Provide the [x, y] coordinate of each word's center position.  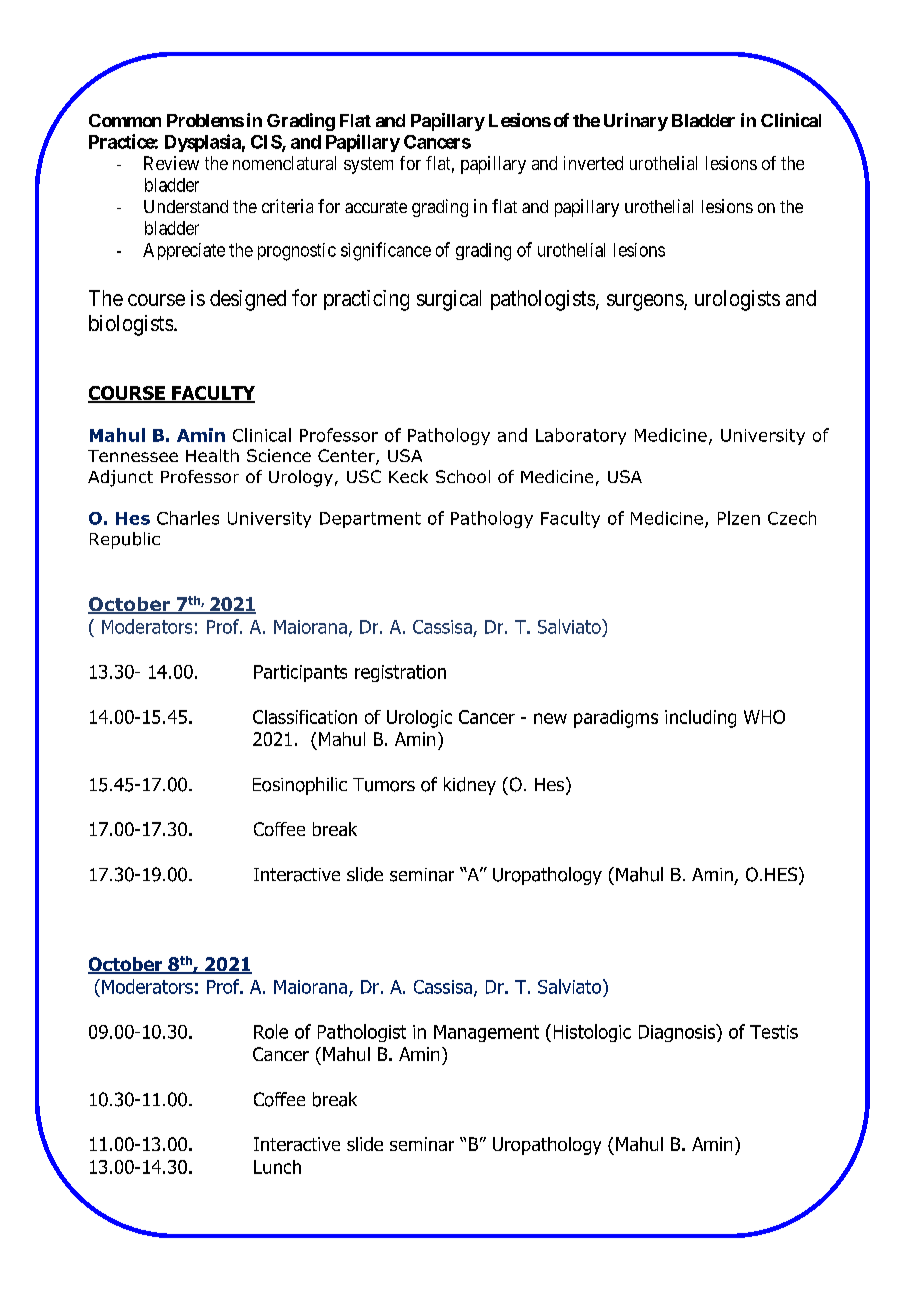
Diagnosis [678, 1033]
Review [171, 163]
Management [486, 1033]
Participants [300, 673]
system [368, 165]
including [700, 719]
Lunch [277, 1167]
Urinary [636, 122]
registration [400, 673]
